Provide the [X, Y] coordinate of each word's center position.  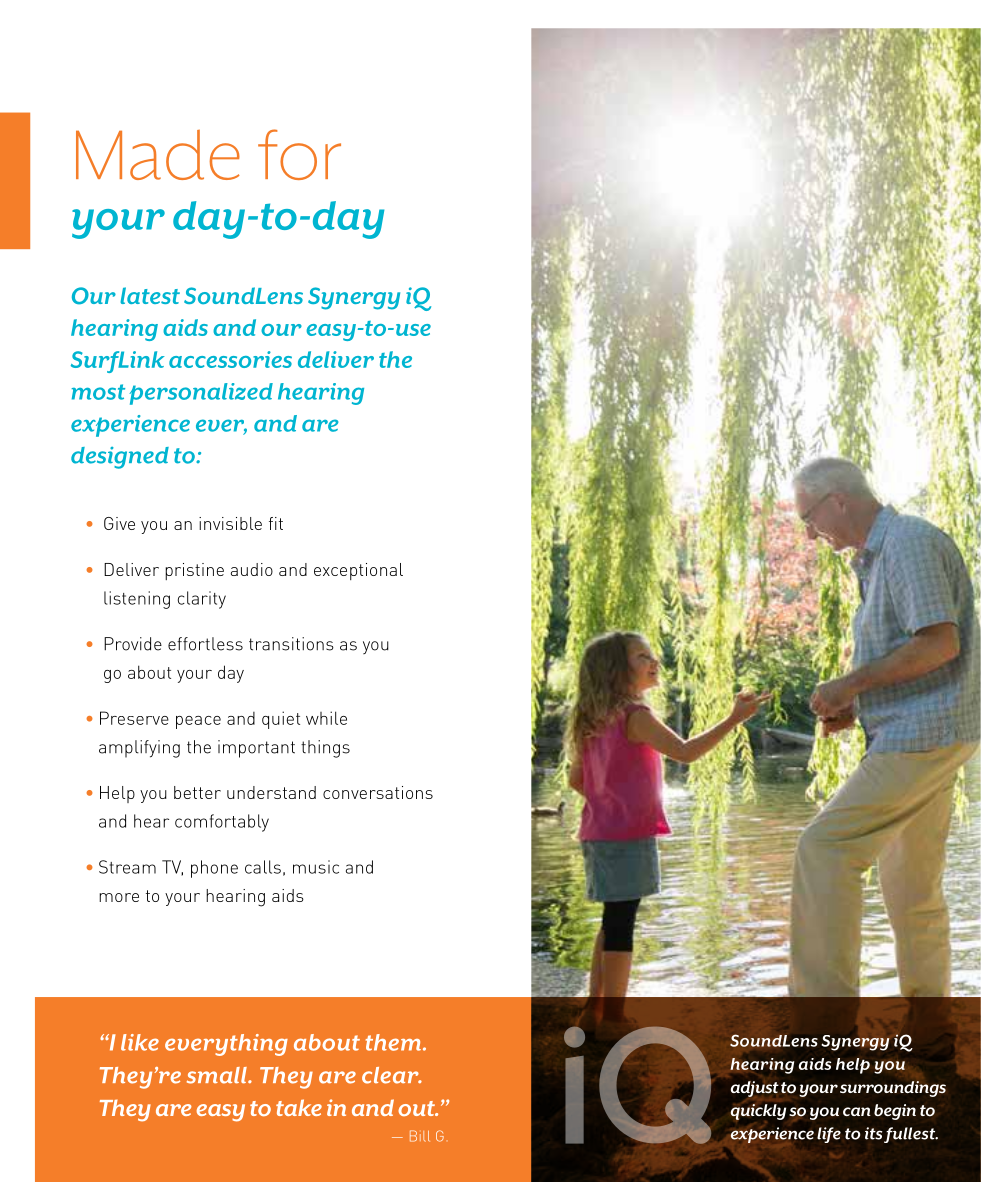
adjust [755, 1089]
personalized [201, 394]
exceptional [358, 571]
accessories [230, 359]
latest [150, 295]
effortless [205, 644]
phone [214, 869]
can [857, 1111]
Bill [420, 1136]
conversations [378, 792]
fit [276, 523]
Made [158, 155]
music [316, 867]
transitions [291, 644]
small [218, 1075]
